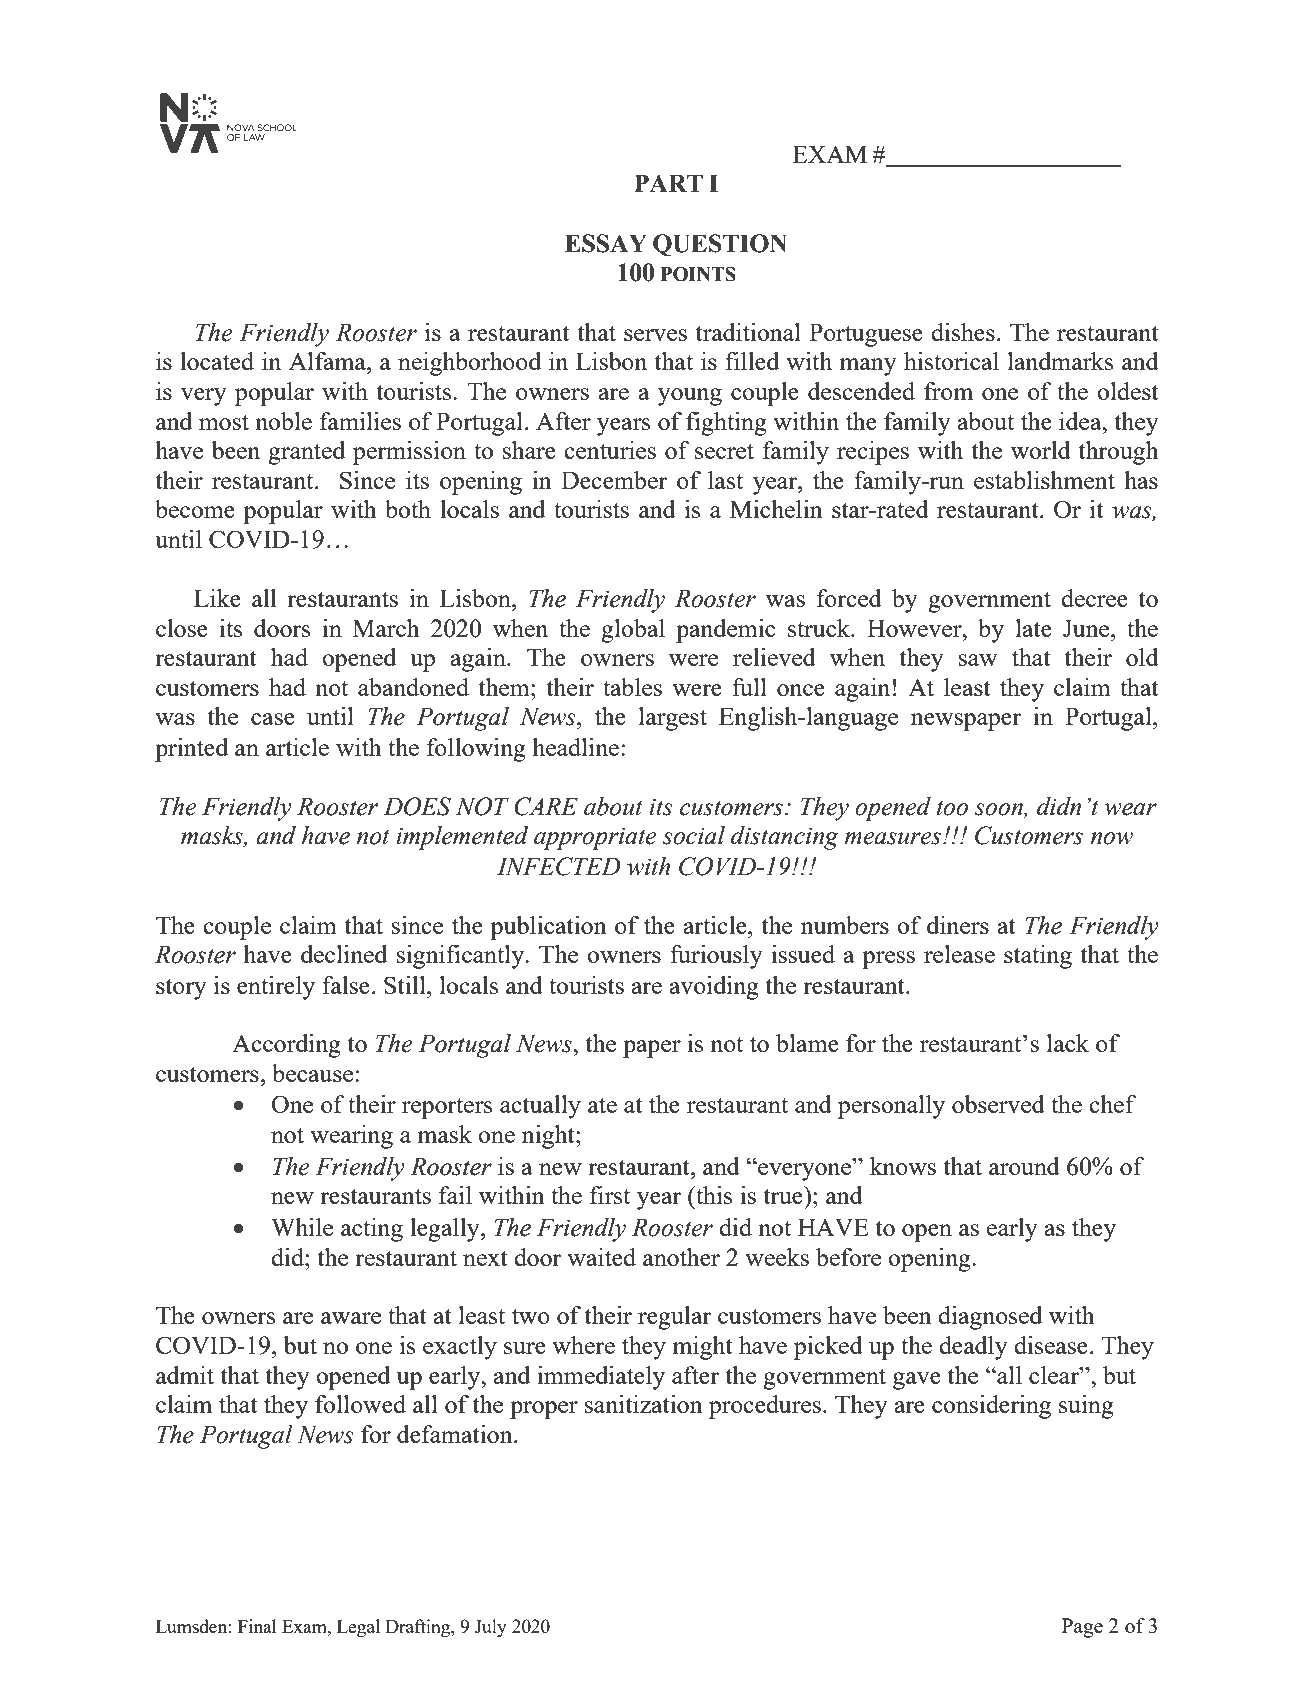  What do you see at coordinates (1038, 957) in the screenshot?
I see `stating` at bounding box center [1038, 957].
